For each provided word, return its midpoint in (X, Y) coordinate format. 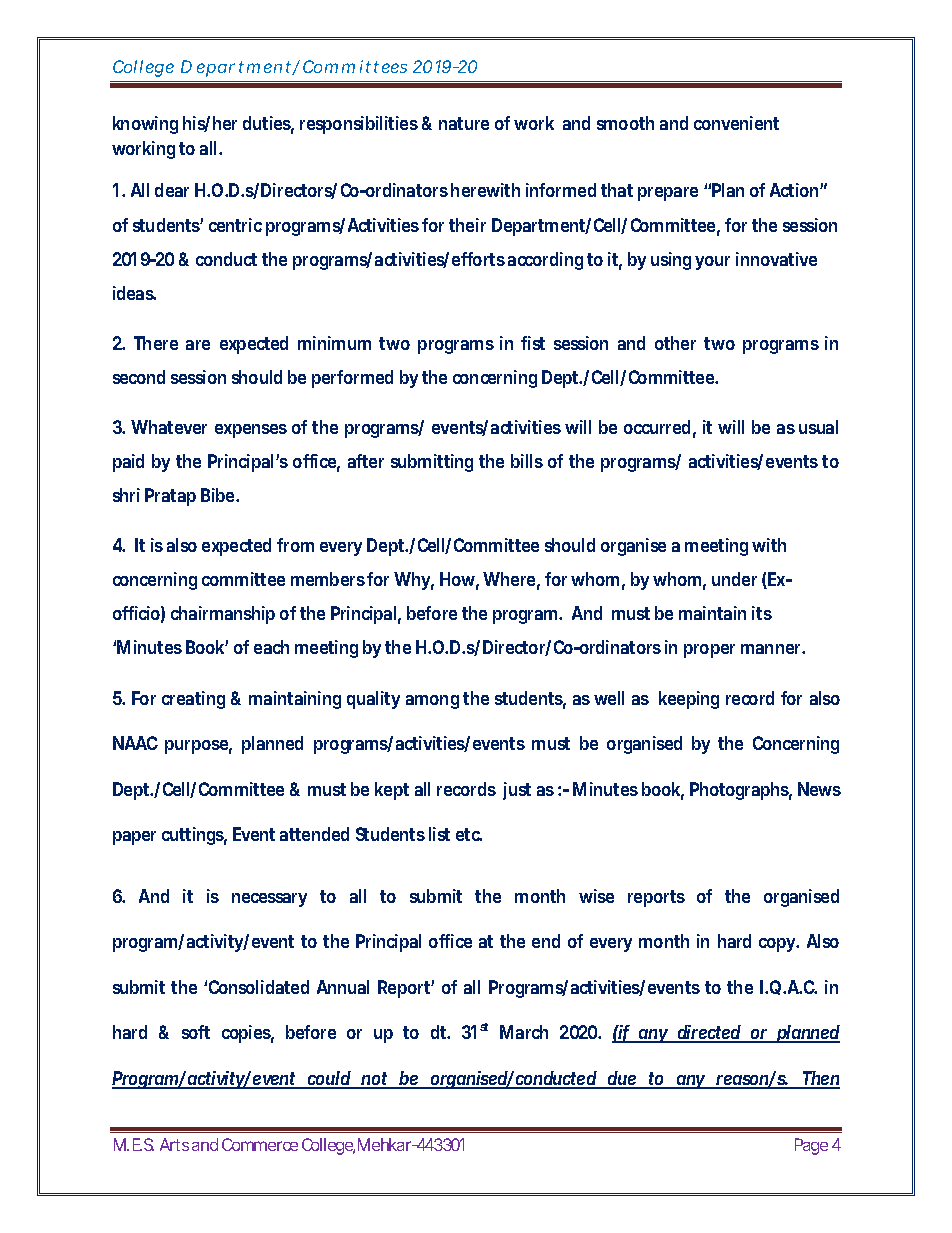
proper (709, 651)
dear (172, 190)
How (459, 580)
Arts (174, 1144)
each (271, 647)
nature (464, 123)
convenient (736, 123)
